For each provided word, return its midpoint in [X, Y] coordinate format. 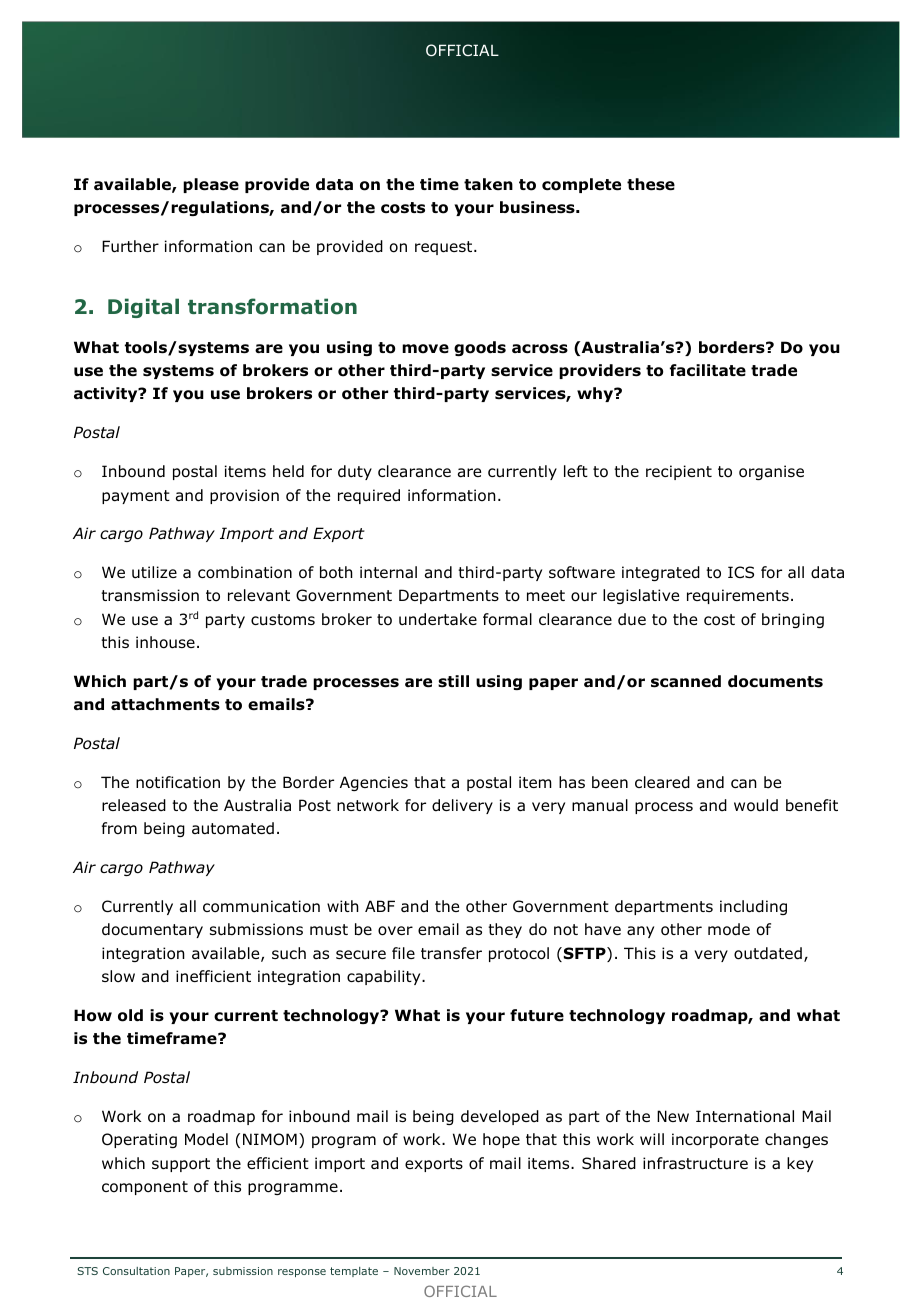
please [211, 185]
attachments [165, 704]
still [453, 681]
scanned [686, 681]
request [445, 248]
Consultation [136, 1271]
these [651, 184]
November [422, 1271]
